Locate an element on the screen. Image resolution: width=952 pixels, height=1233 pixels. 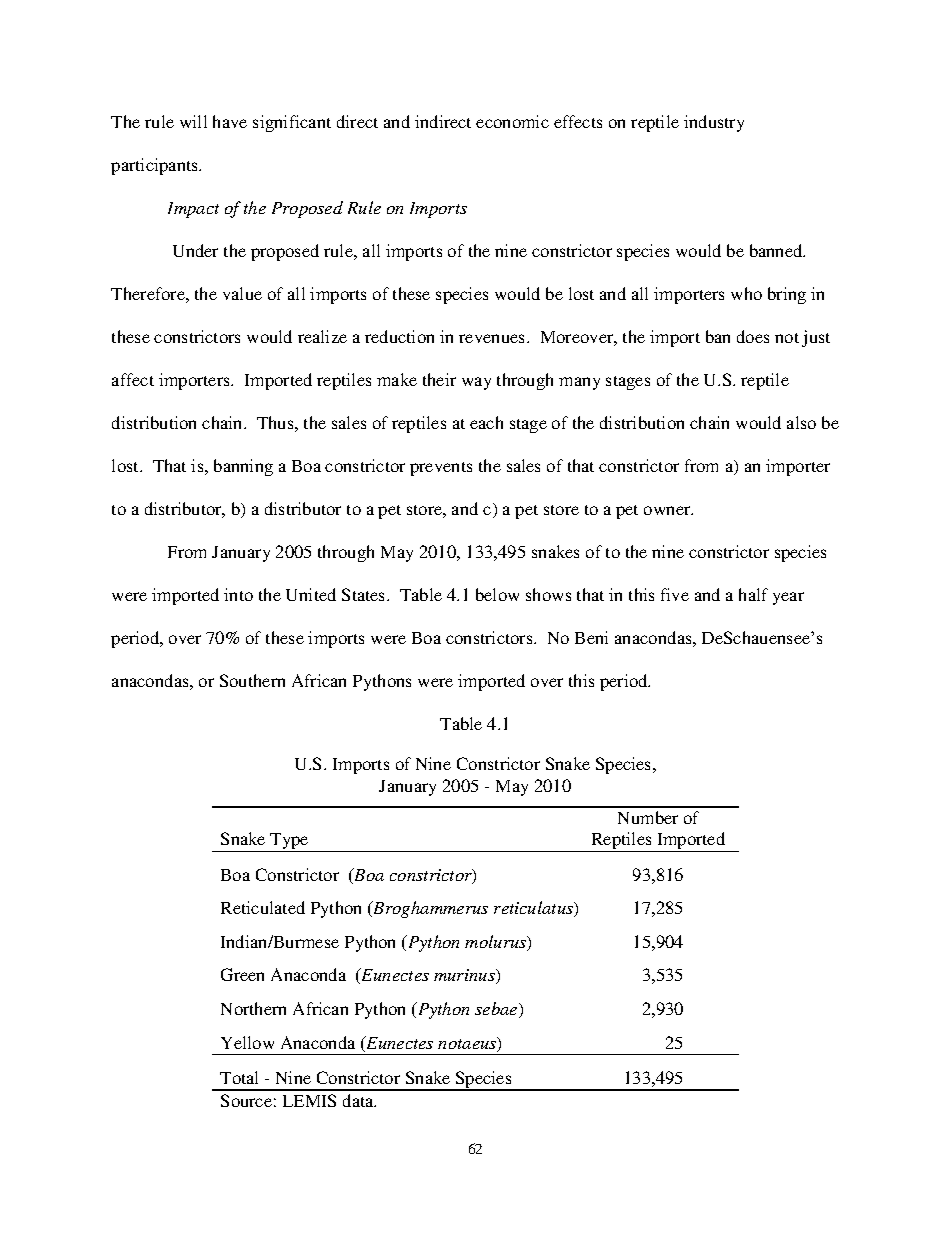
industry is located at coordinates (714, 123).
